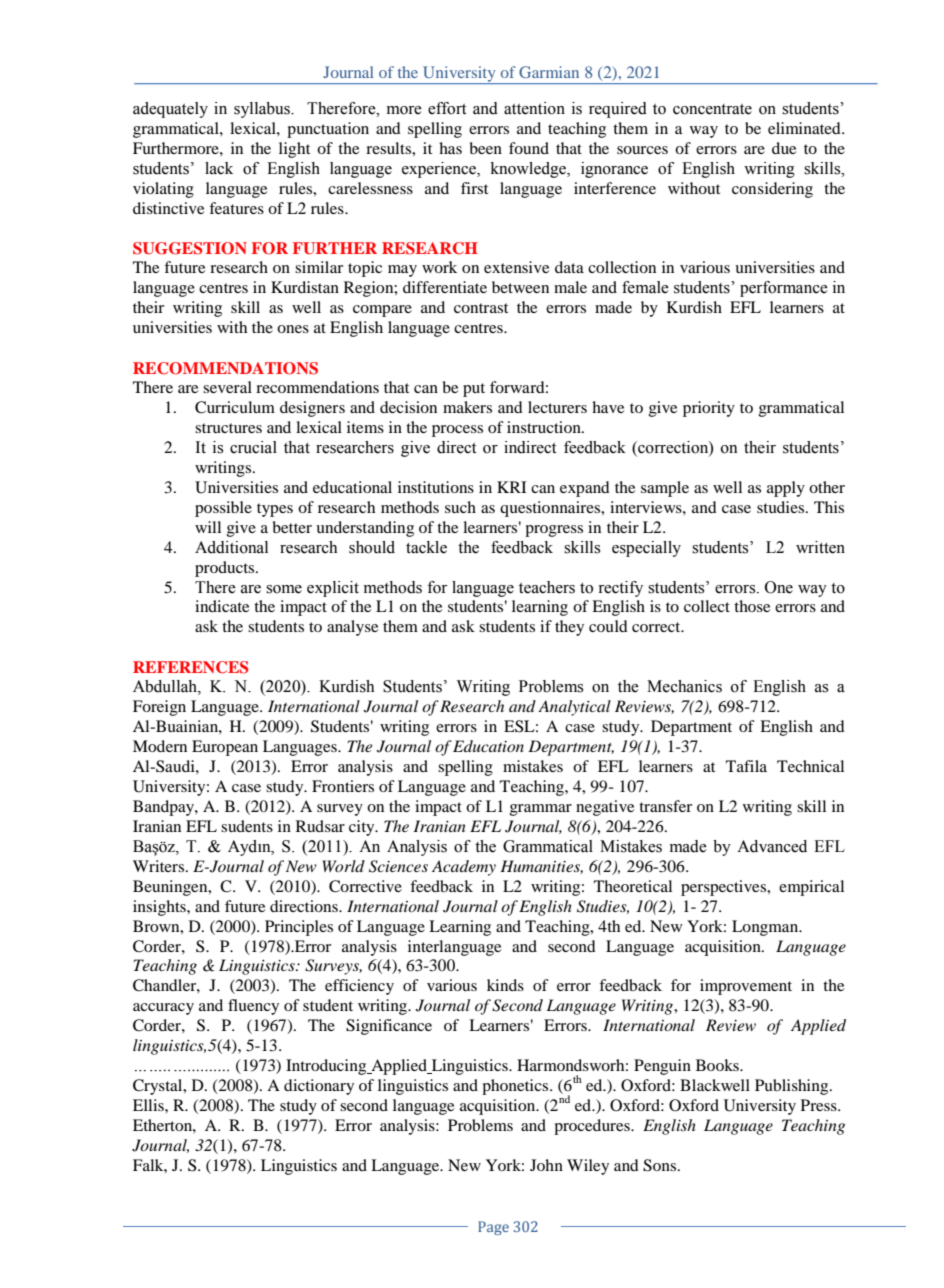  Describe the element at coordinates (253, 1007) in the screenshot. I see `fluency` at that location.
